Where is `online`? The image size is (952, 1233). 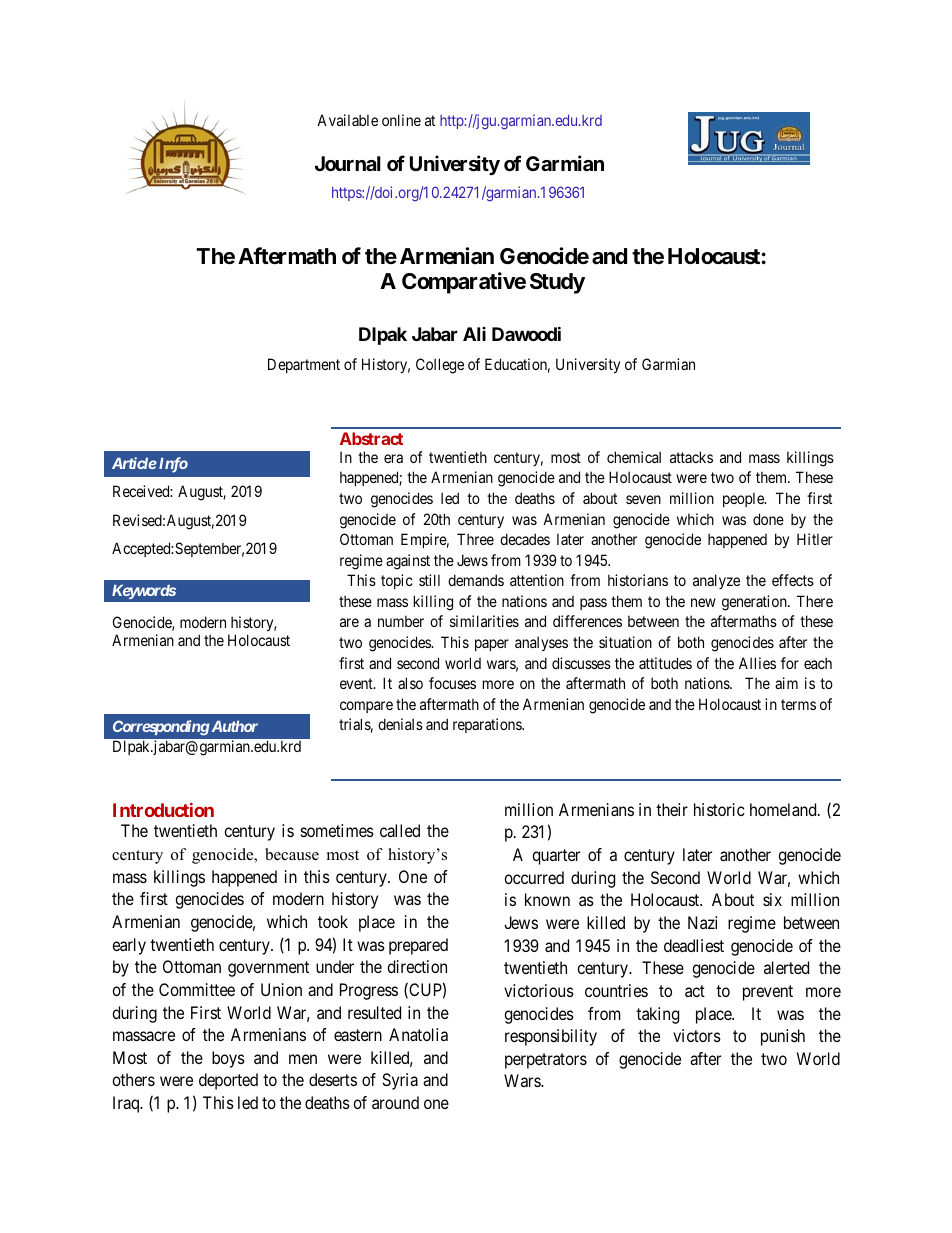
online is located at coordinates (401, 120).
